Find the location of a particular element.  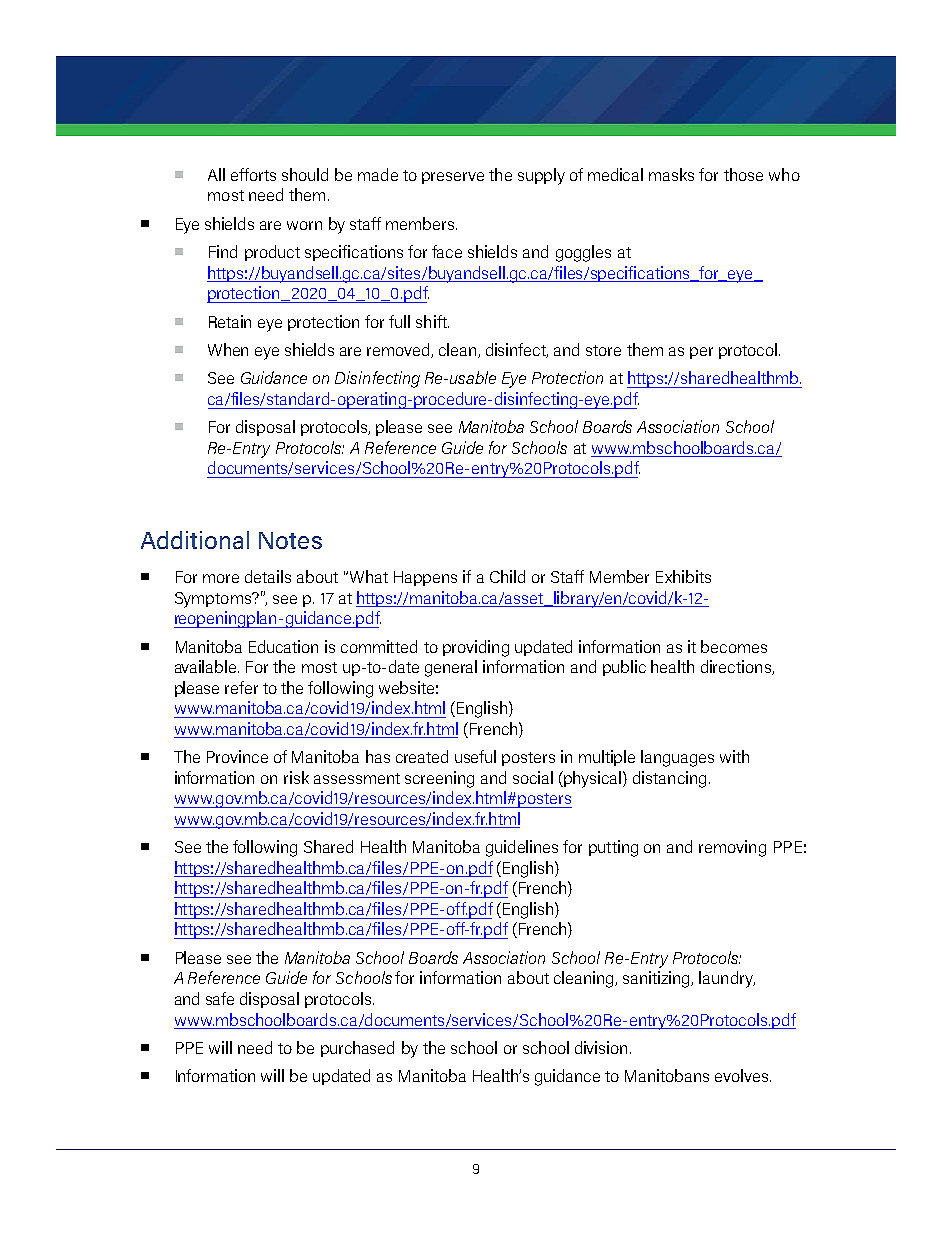

Exhibits is located at coordinates (683, 576).
